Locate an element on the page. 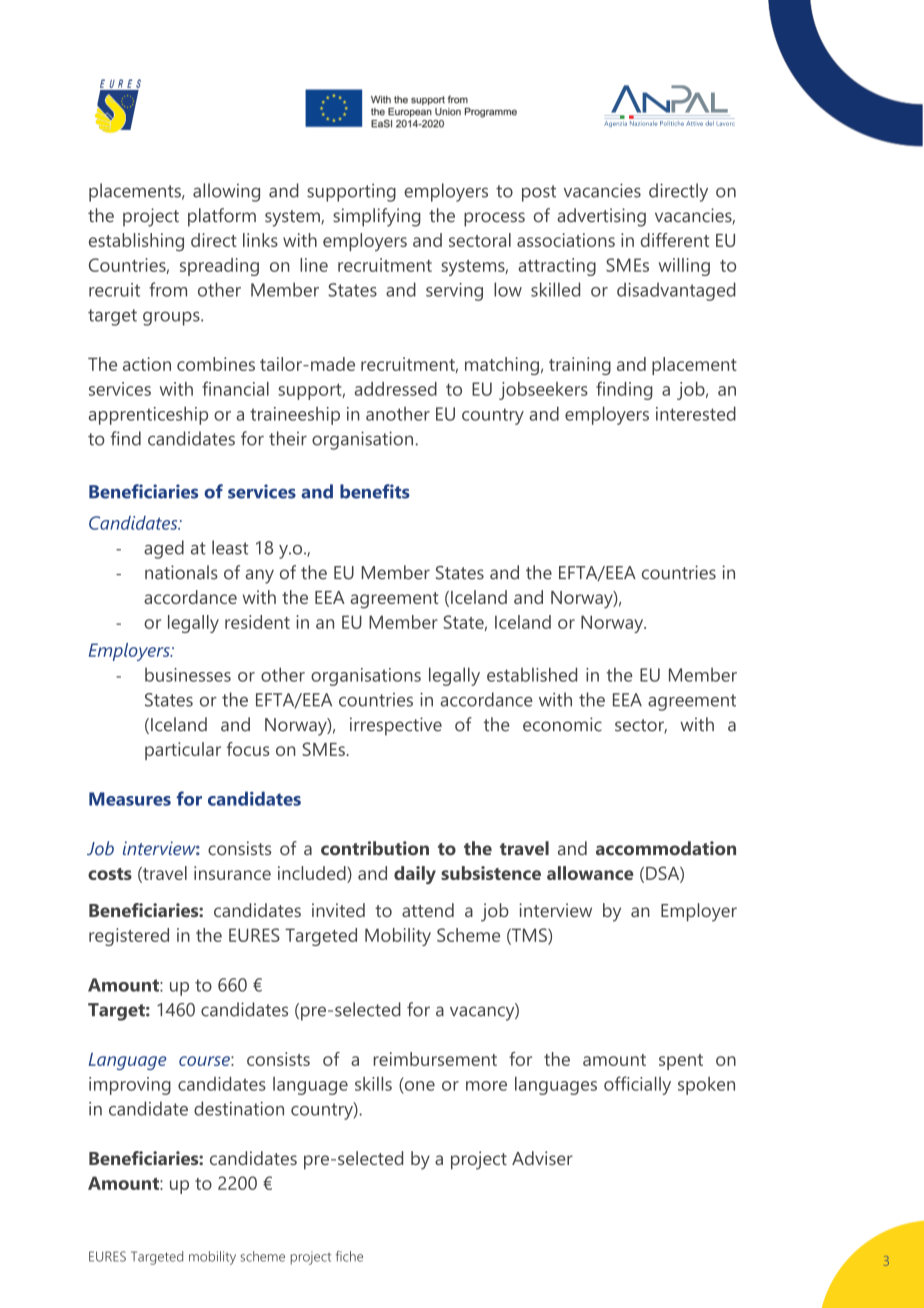 Image resolution: width=924 pixels, height=1308 pixels. advertising is located at coordinates (601, 217).
